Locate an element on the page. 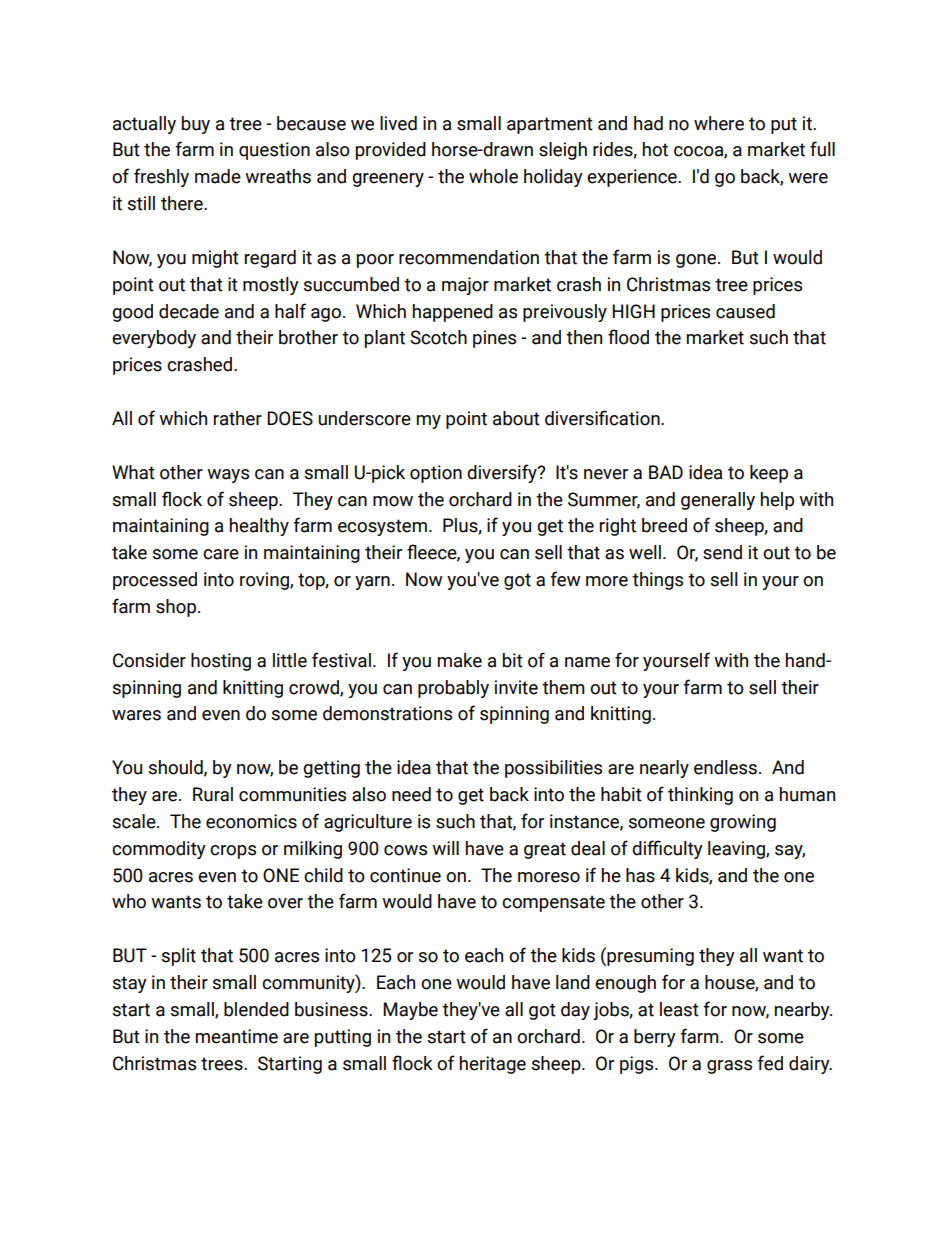  diversify is located at coordinates (503, 473).
